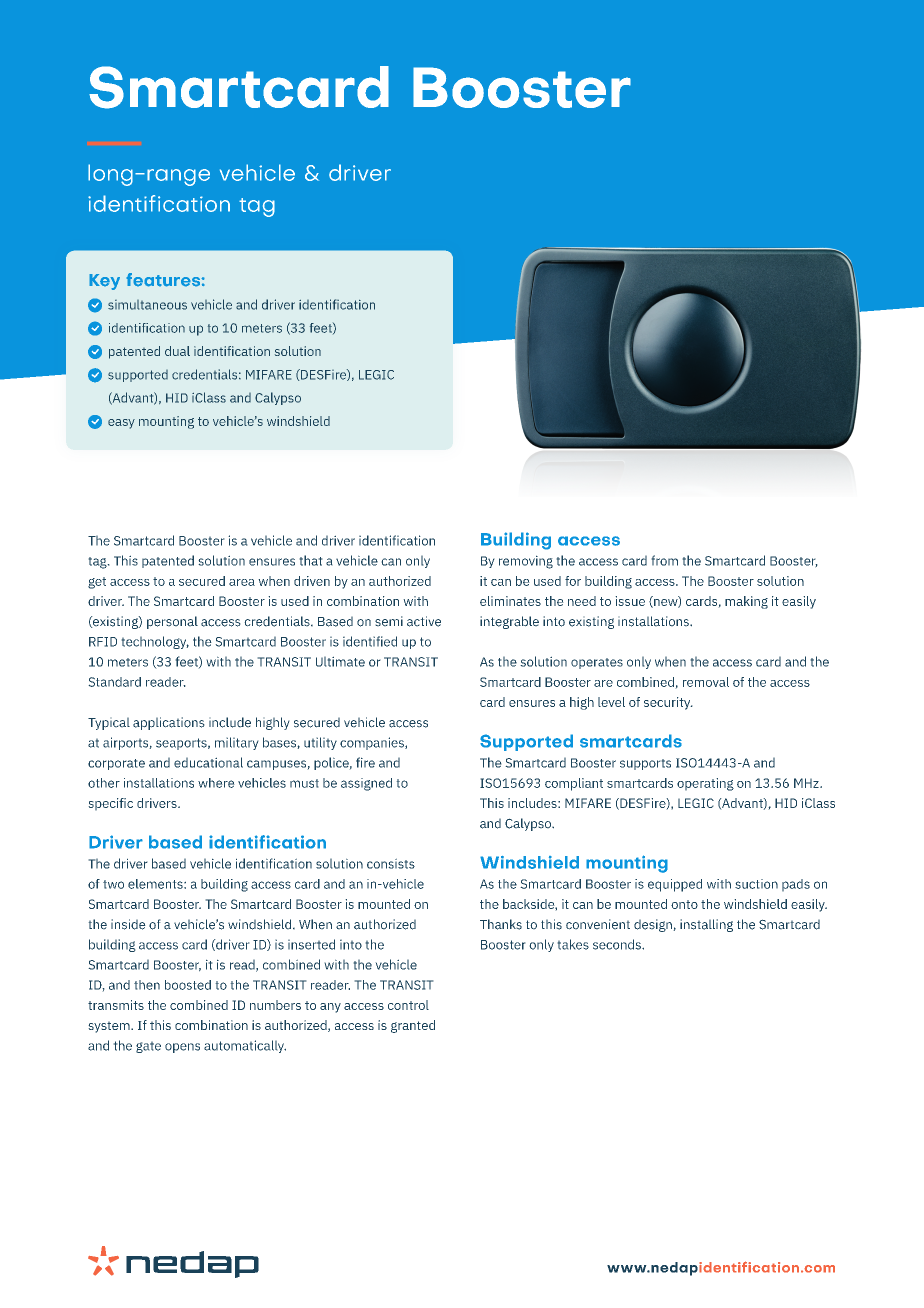 The height and width of the screenshot is (1308, 924). Describe the element at coordinates (413, 1026) in the screenshot. I see `granted` at that location.
